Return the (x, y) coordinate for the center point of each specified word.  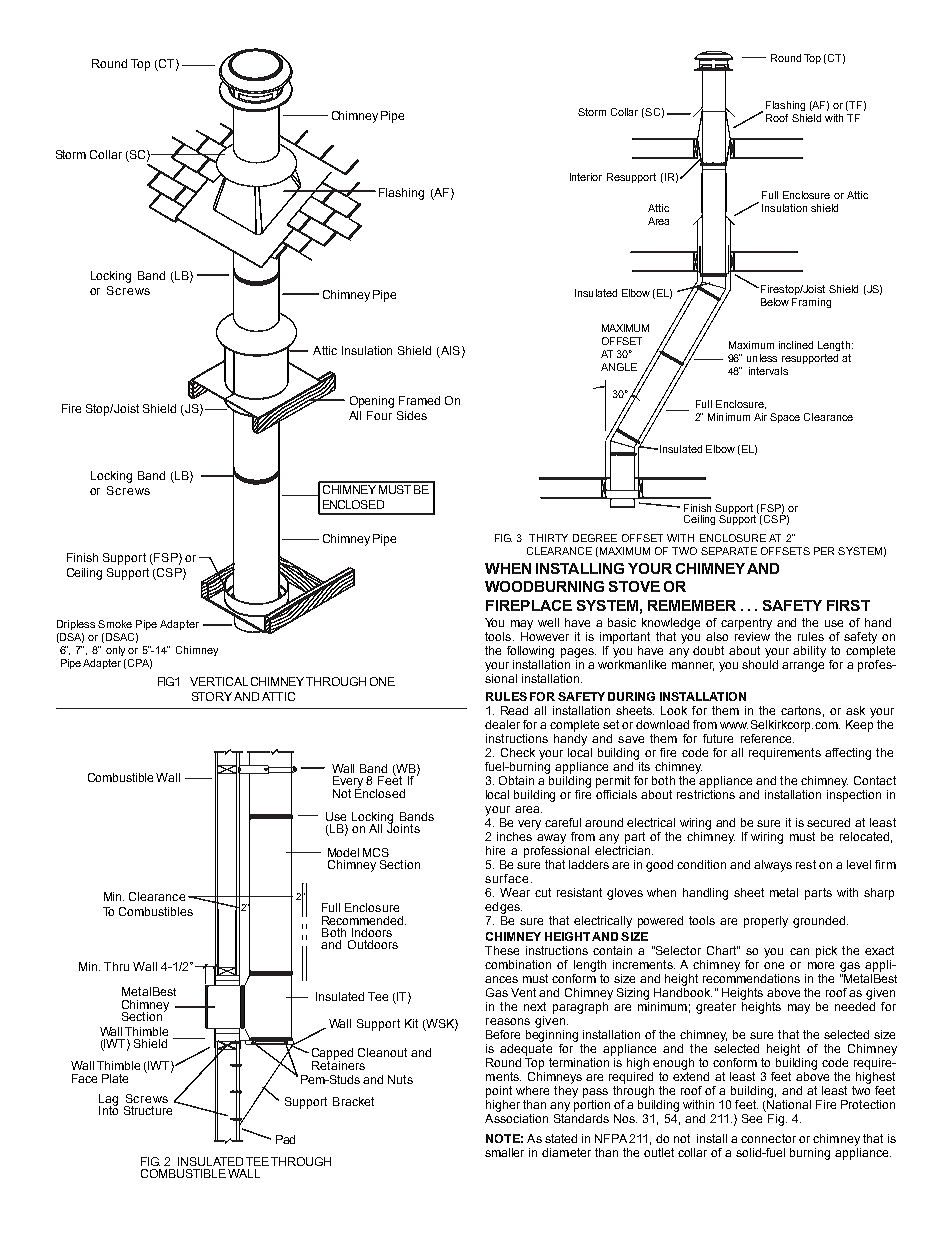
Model (343, 852)
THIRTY (548, 538)
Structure (148, 1110)
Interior (586, 177)
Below (775, 302)
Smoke (115, 624)
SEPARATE (729, 551)
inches (514, 836)
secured (828, 822)
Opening (372, 402)
